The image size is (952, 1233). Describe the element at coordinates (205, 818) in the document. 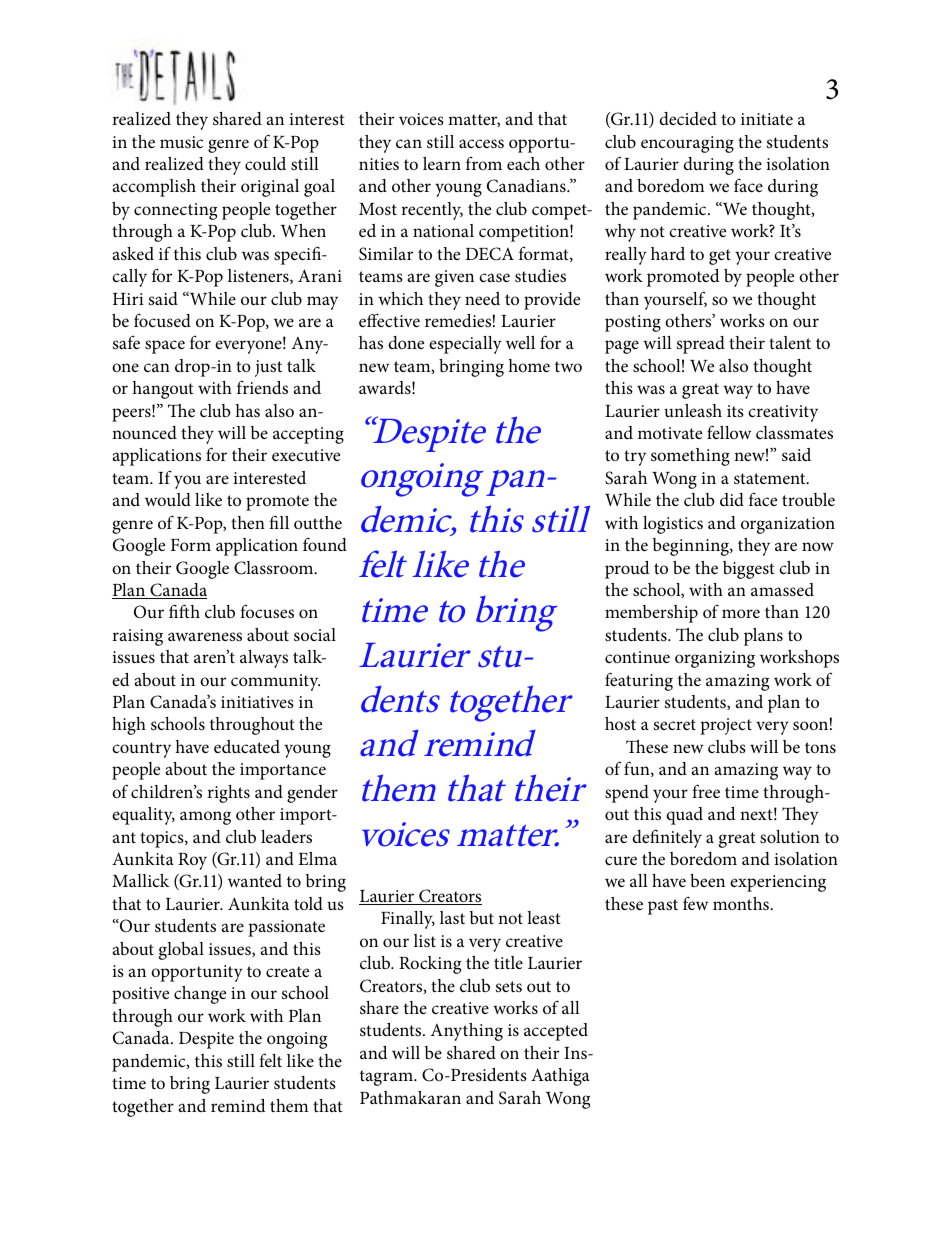

I see `among` at that location.
